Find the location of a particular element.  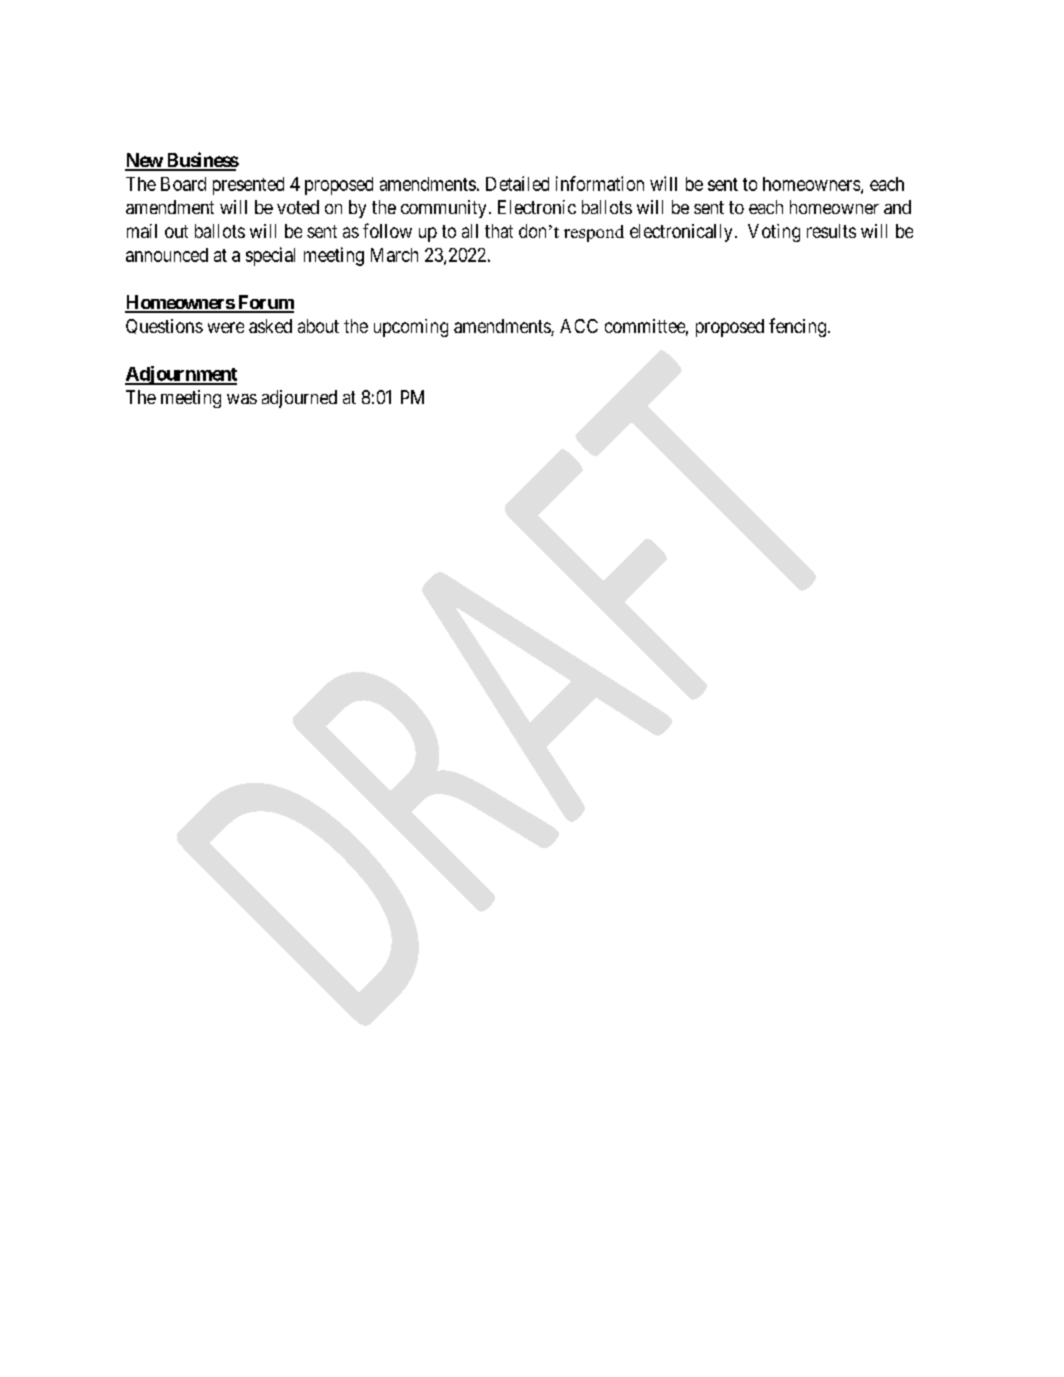

information is located at coordinates (600, 183).
